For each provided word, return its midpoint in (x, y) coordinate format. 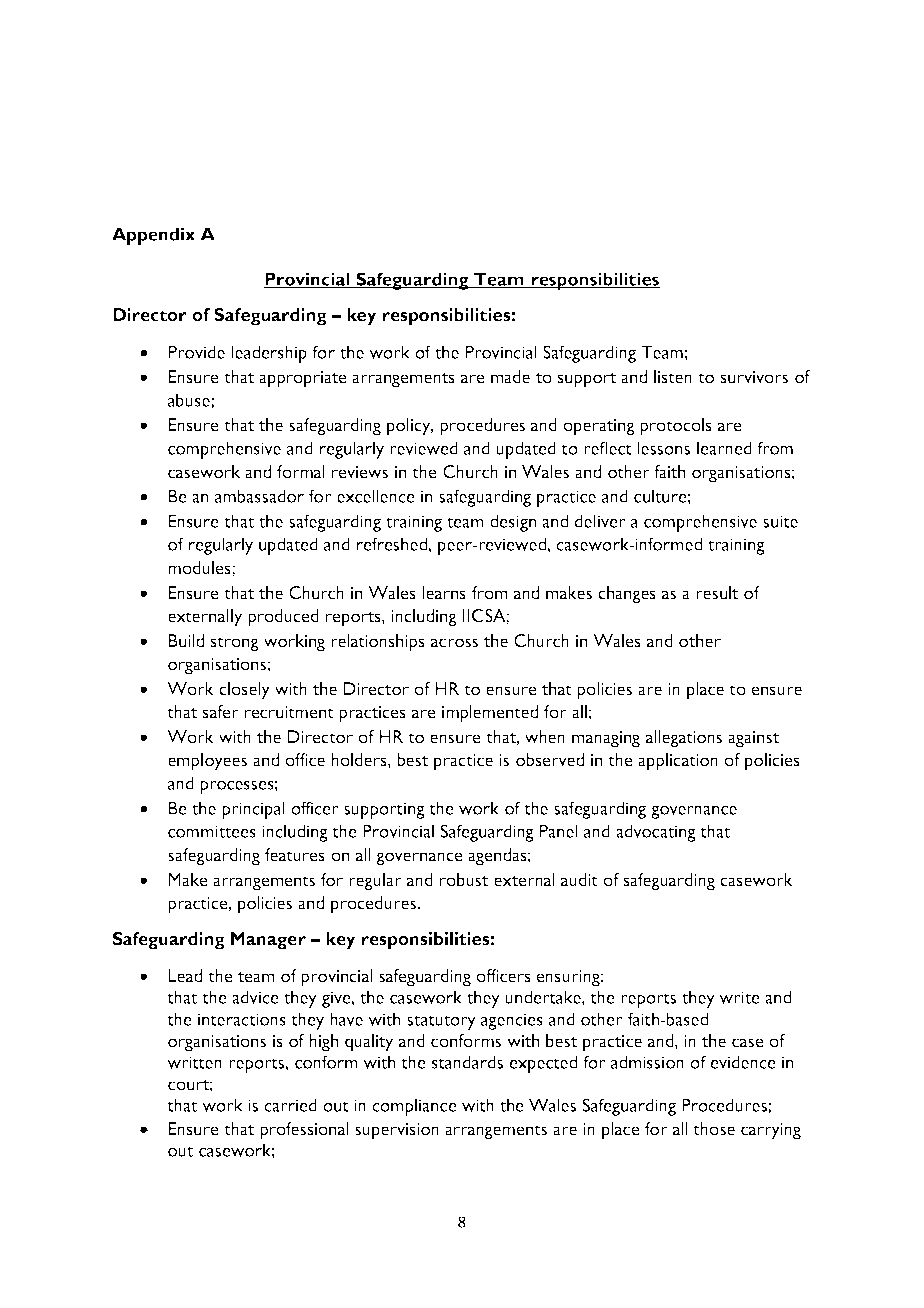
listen (673, 377)
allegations (684, 739)
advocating (656, 833)
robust (464, 880)
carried (290, 1105)
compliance (414, 1107)
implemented (490, 714)
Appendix (153, 236)
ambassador (259, 496)
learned (724, 448)
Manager (268, 941)
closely (244, 691)
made (510, 377)
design (513, 523)
